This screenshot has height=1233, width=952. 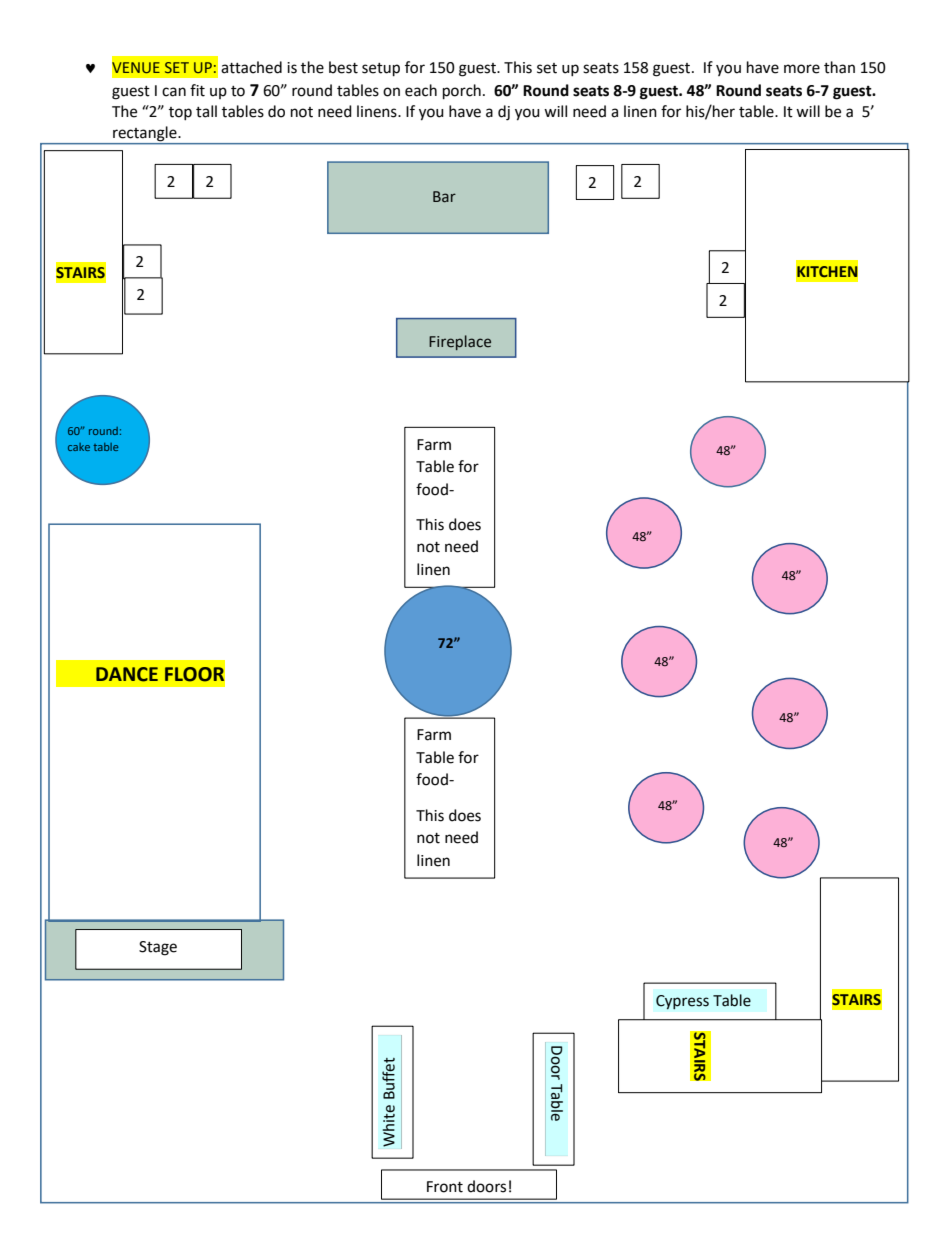 What do you see at coordinates (802, 69) in the screenshot?
I see `more` at bounding box center [802, 69].
